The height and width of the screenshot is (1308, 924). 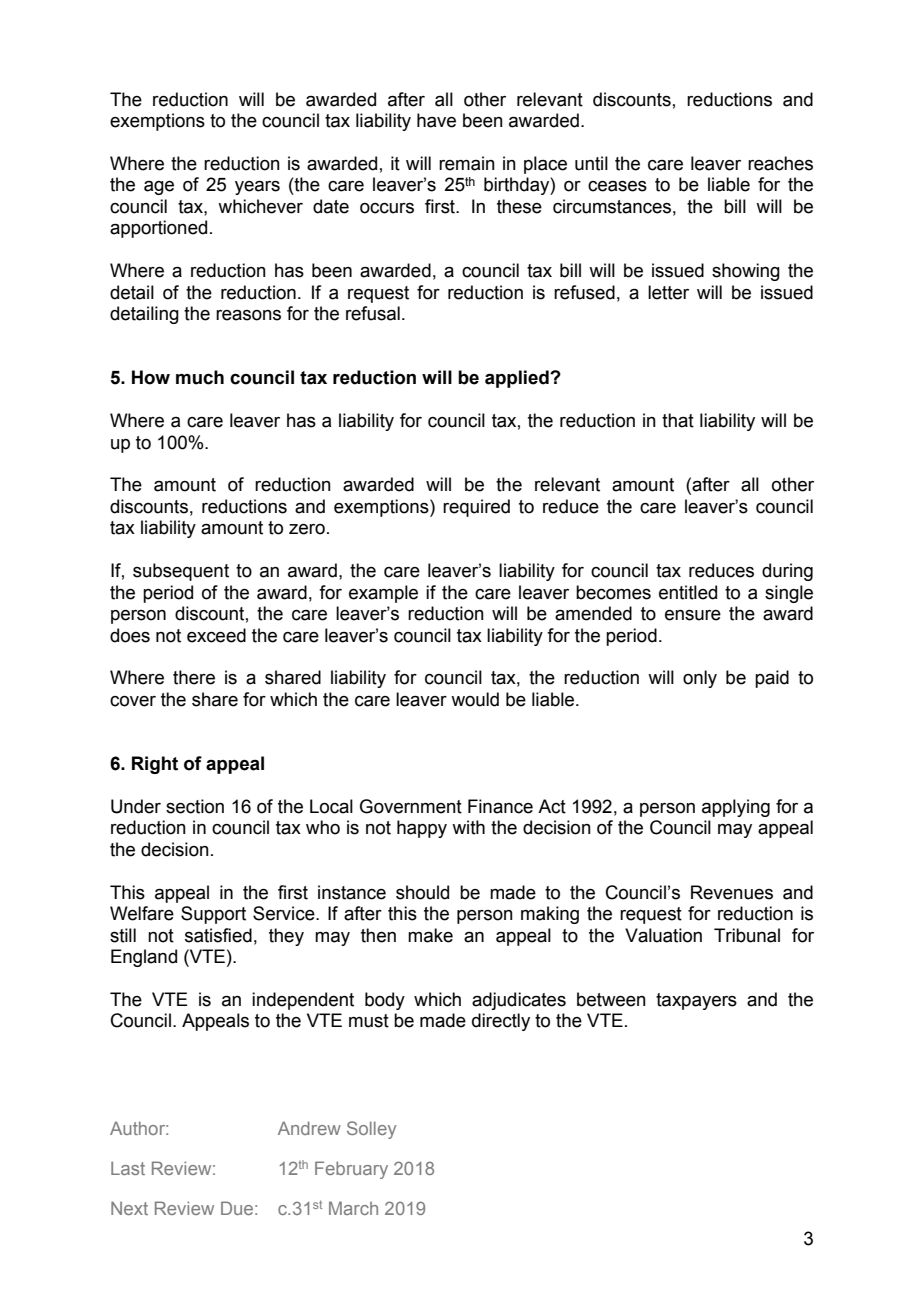 What do you see at coordinates (159, 188) in the screenshot?
I see `age` at bounding box center [159, 188].
